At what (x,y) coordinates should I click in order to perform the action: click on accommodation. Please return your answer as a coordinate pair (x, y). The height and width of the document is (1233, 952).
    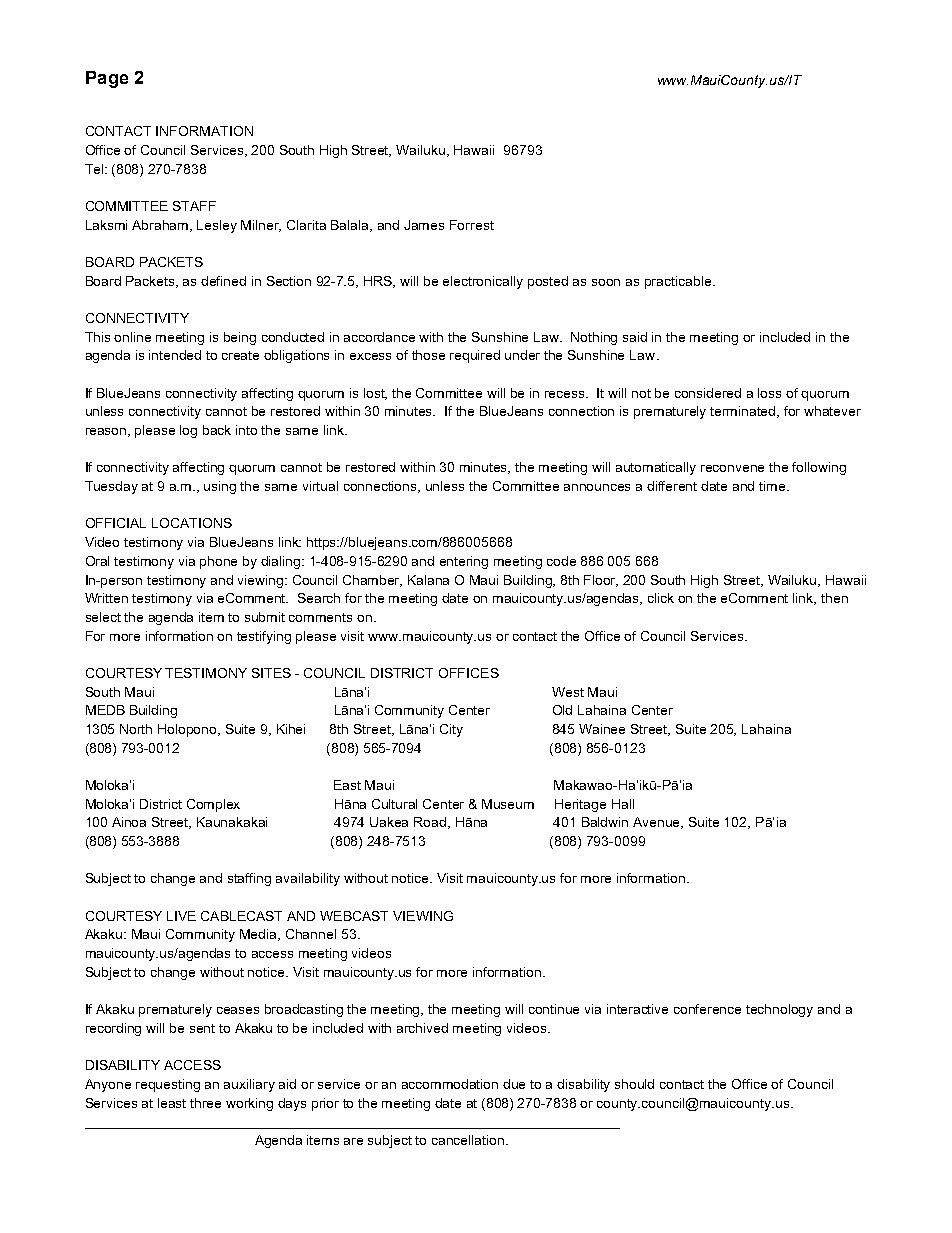
    Looking at the image, I should click on (450, 1084).
